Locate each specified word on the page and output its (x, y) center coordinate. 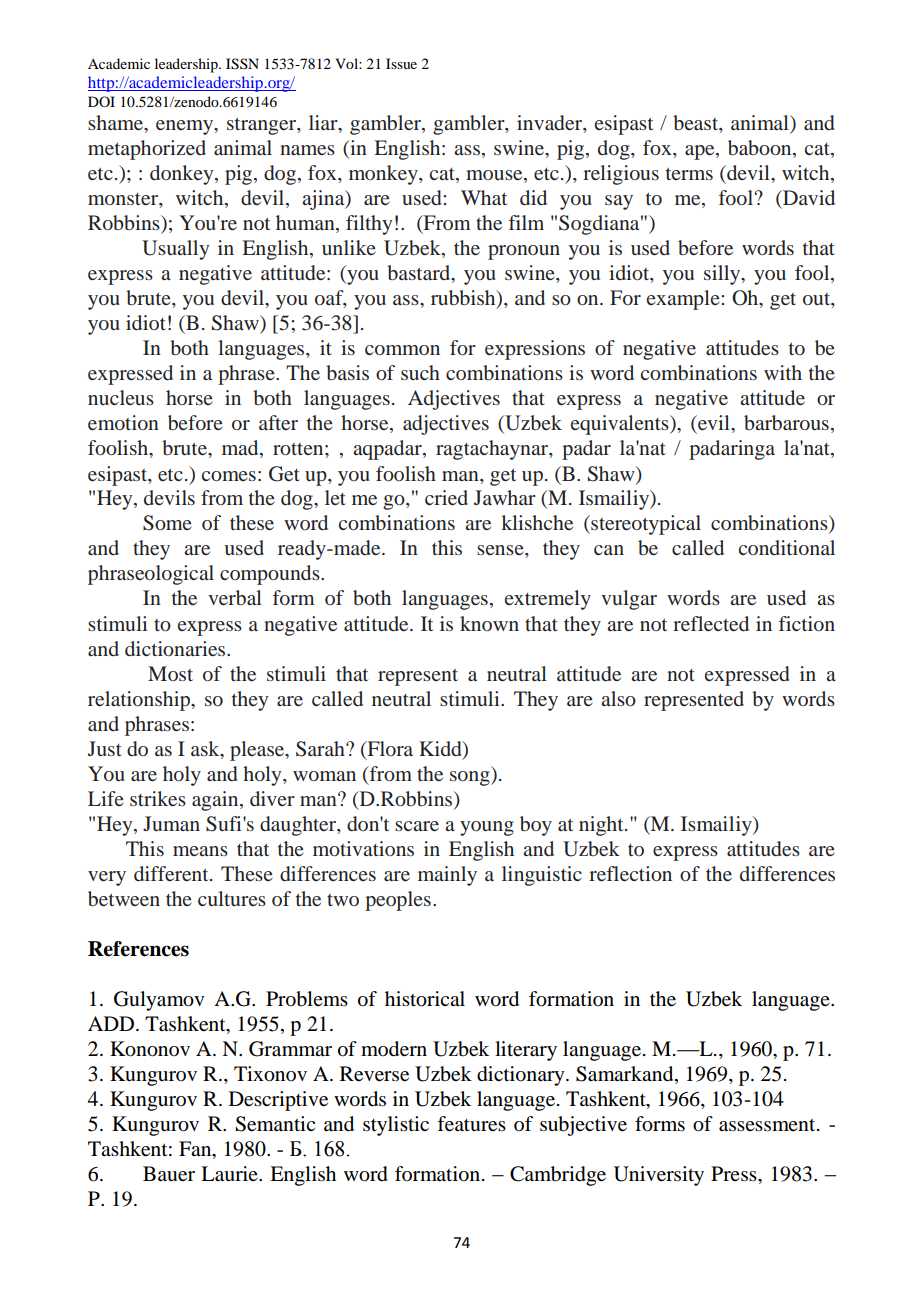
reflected (711, 623)
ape (701, 152)
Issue (401, 63)
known (489, 623)
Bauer (169, 1174)
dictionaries (176, 648)
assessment (768, 1125)
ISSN (242, 64)
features (471, 1124)
